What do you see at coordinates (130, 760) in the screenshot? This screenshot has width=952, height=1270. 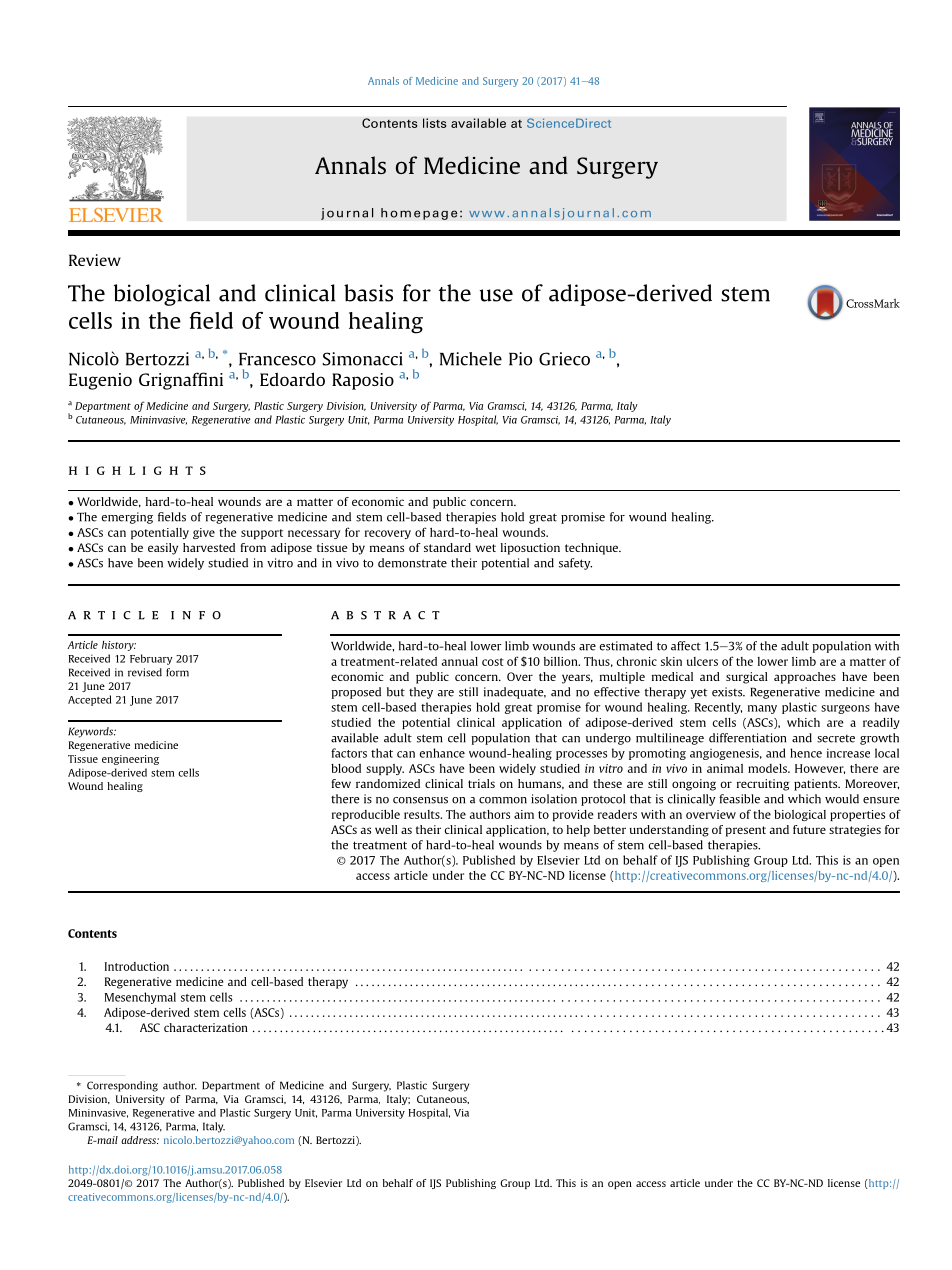 I see `engineering` at bounding box center [130, 760].
